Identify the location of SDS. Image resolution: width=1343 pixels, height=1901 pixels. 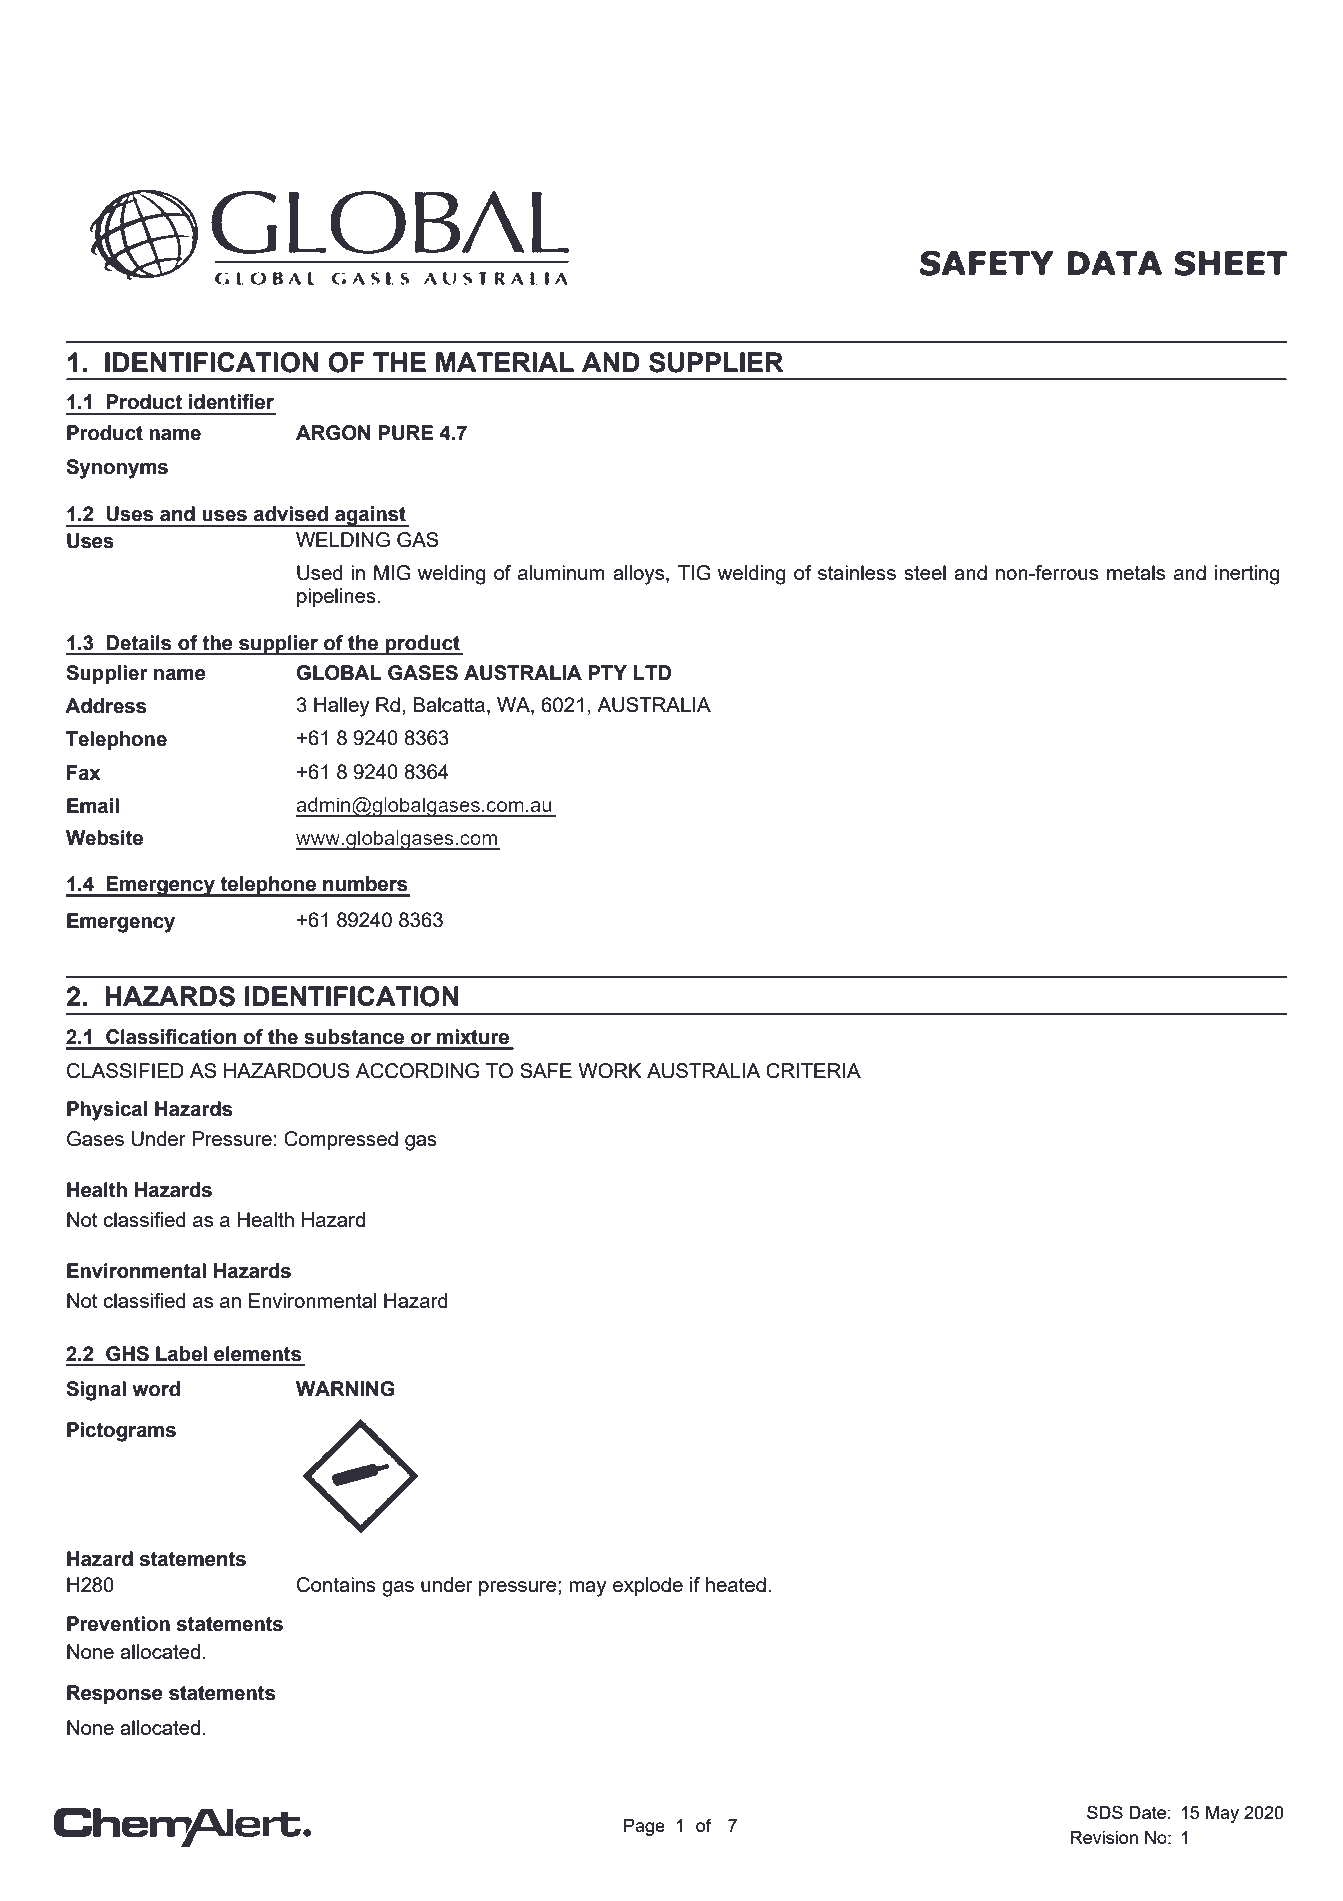
(1105, 1812).
